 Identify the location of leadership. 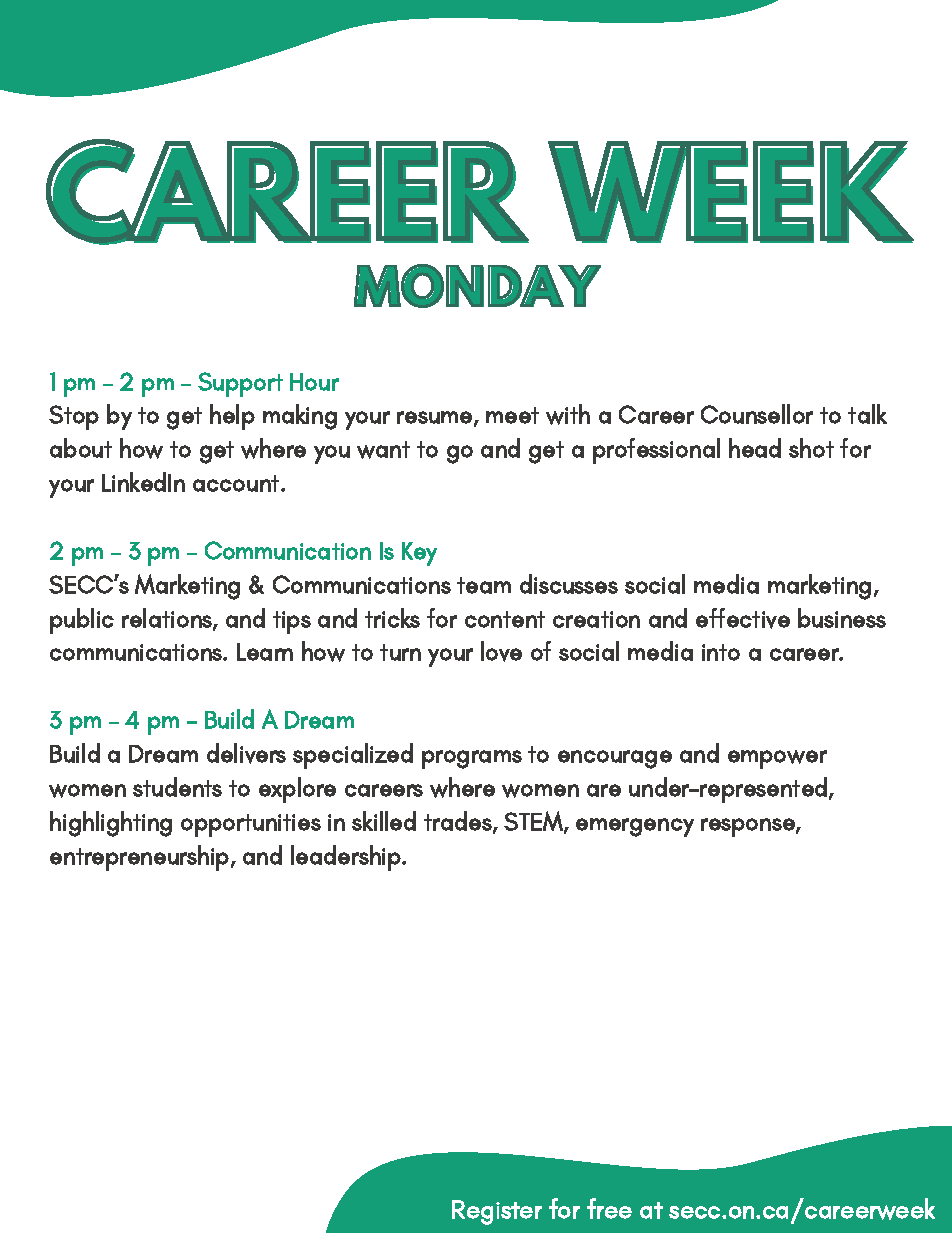
(347, 858).
